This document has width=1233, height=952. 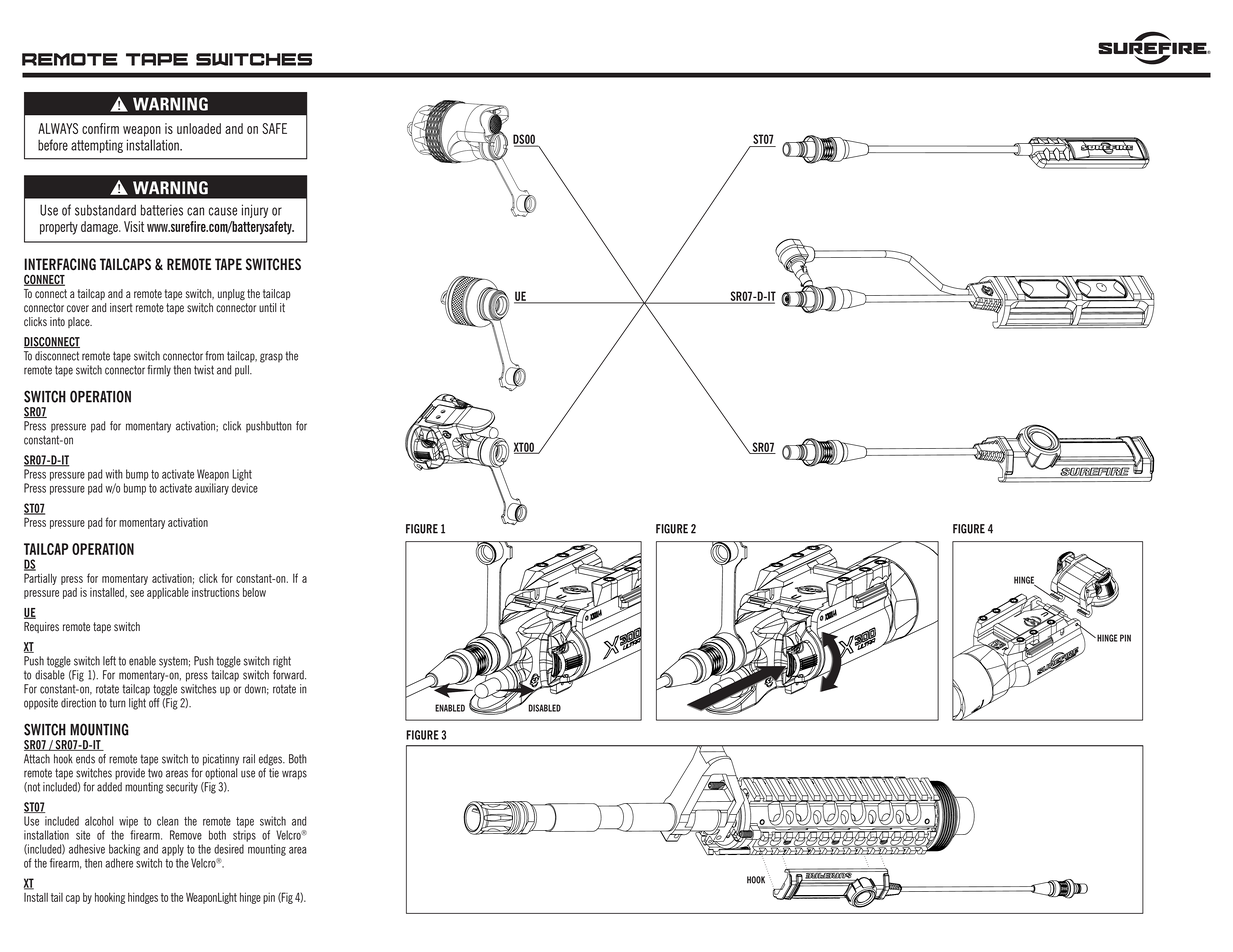 I want to click on insert, so click(x=121, y=308).
